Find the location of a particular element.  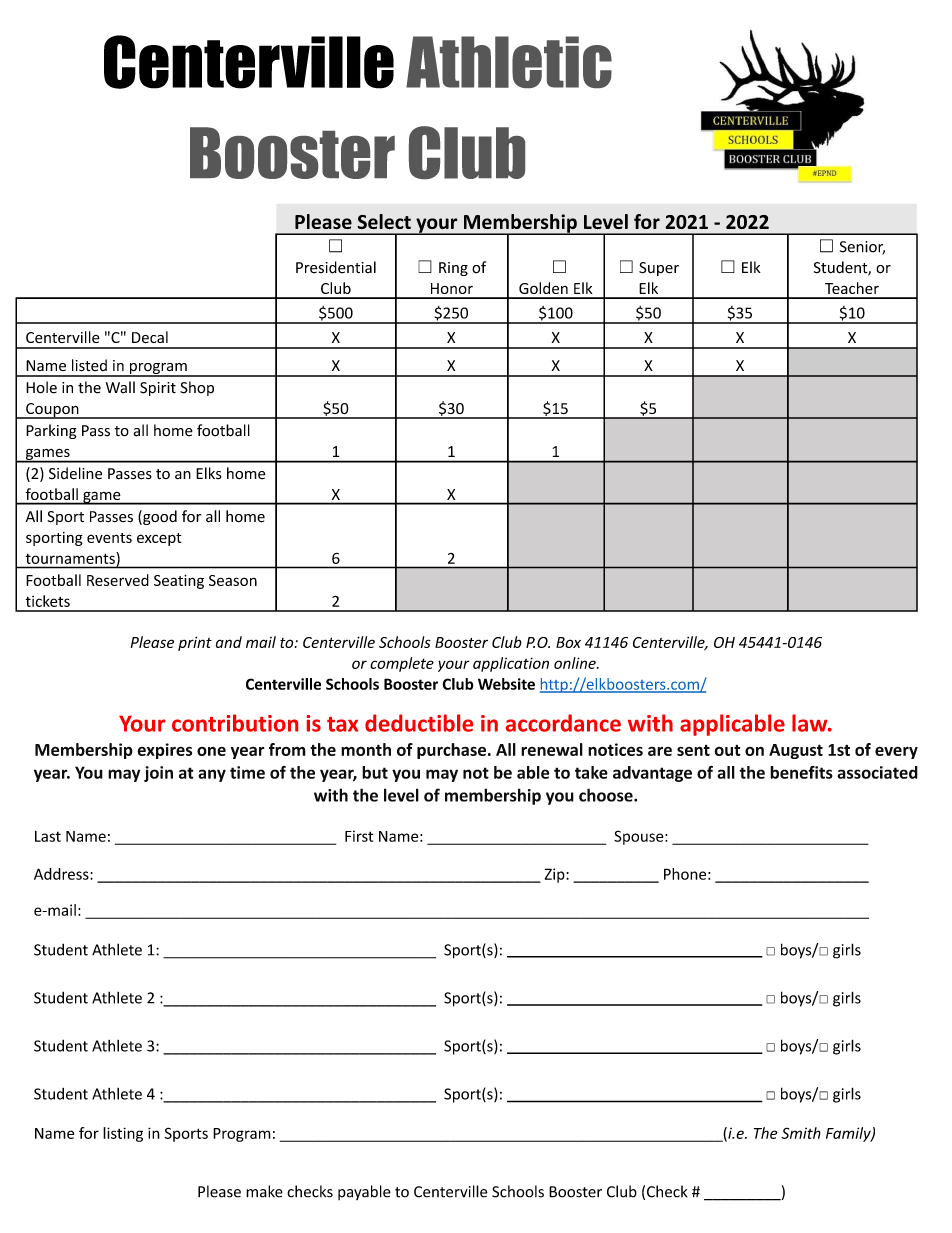

Elks is located at coordinates (209, 473).
